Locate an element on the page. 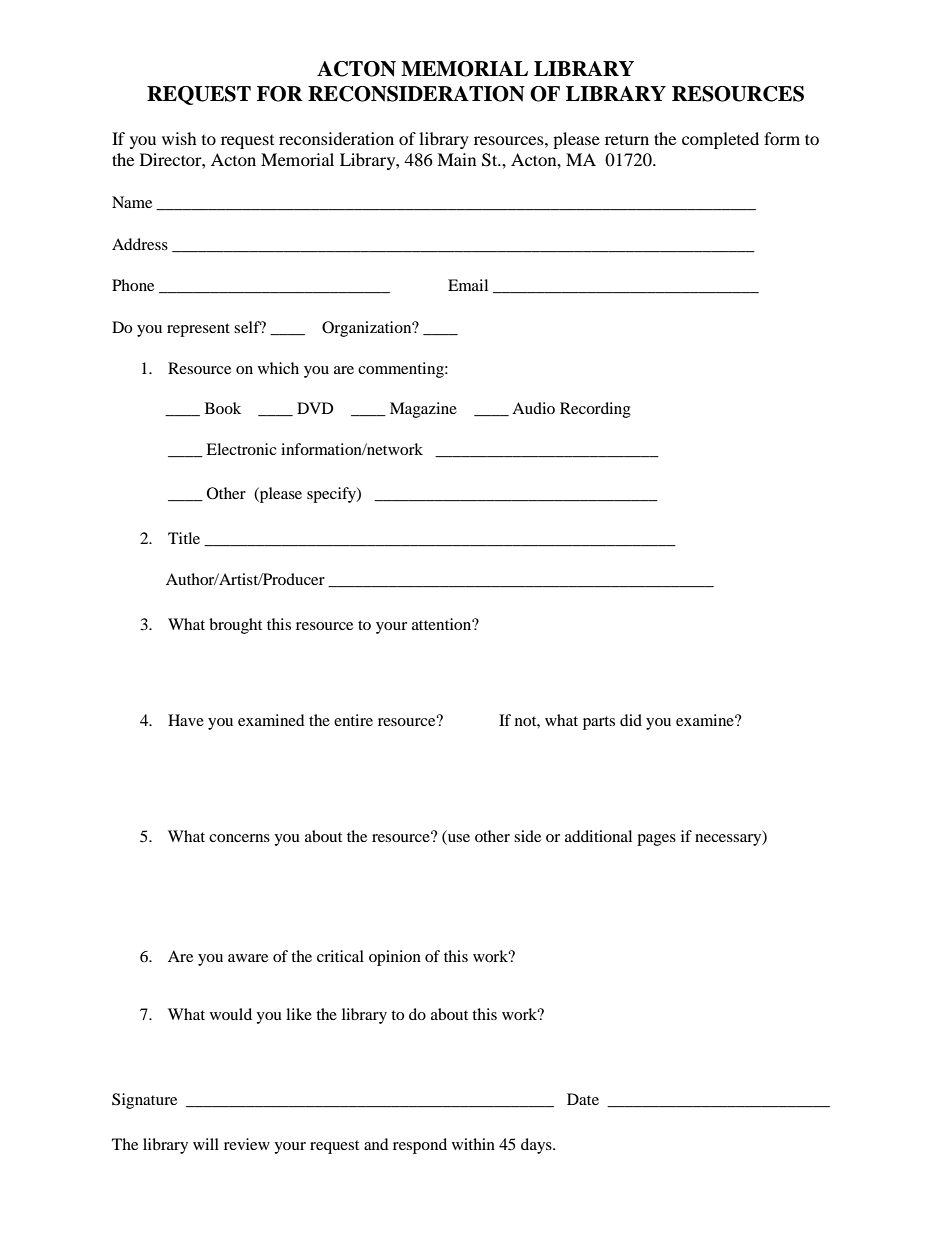 The height and width of the page is (1233, 952). did is located at coordinates (631, 720).
